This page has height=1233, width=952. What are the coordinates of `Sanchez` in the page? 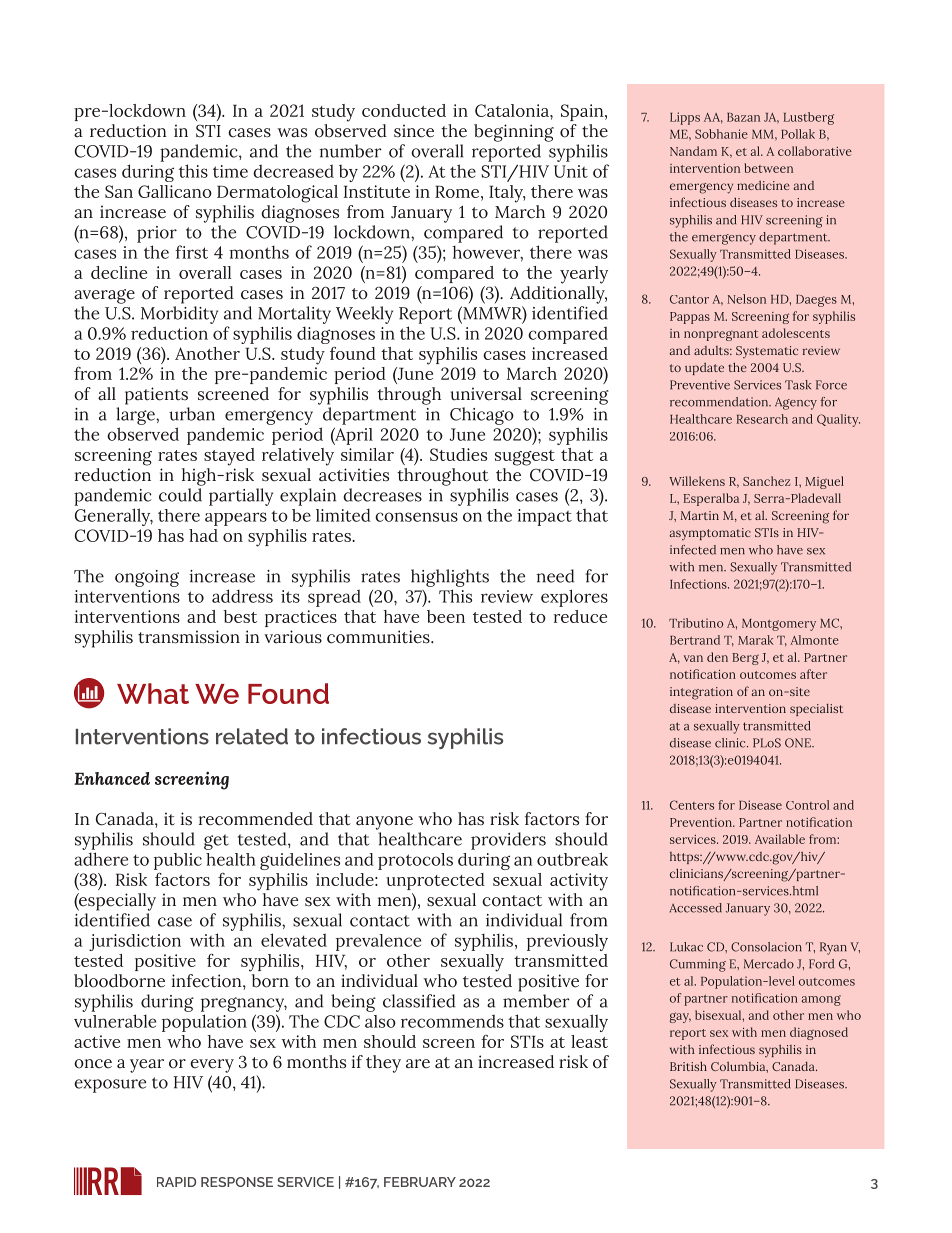 It's located at (766, 481).
